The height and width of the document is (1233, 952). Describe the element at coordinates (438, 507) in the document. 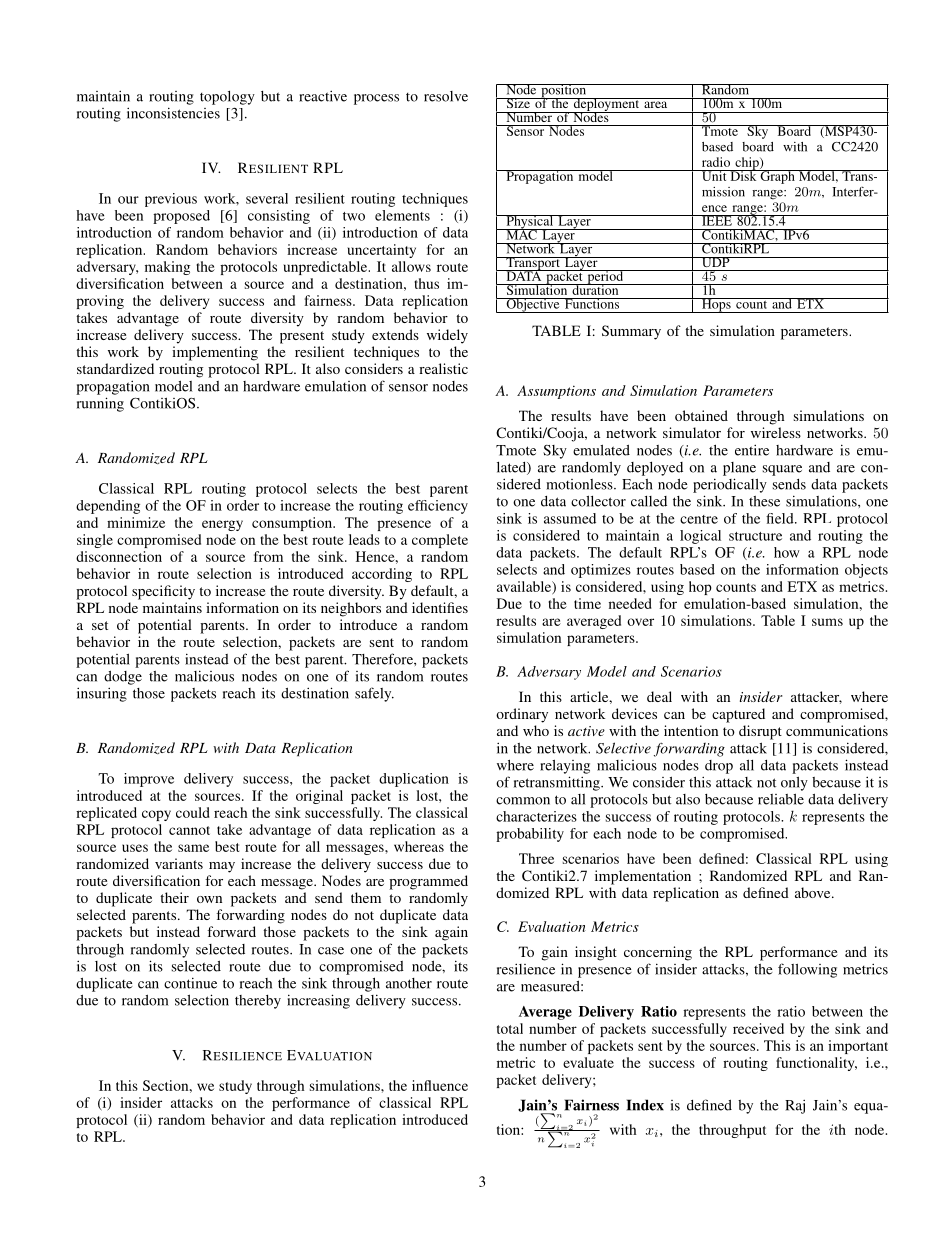

I see `efficiency` at that location.
